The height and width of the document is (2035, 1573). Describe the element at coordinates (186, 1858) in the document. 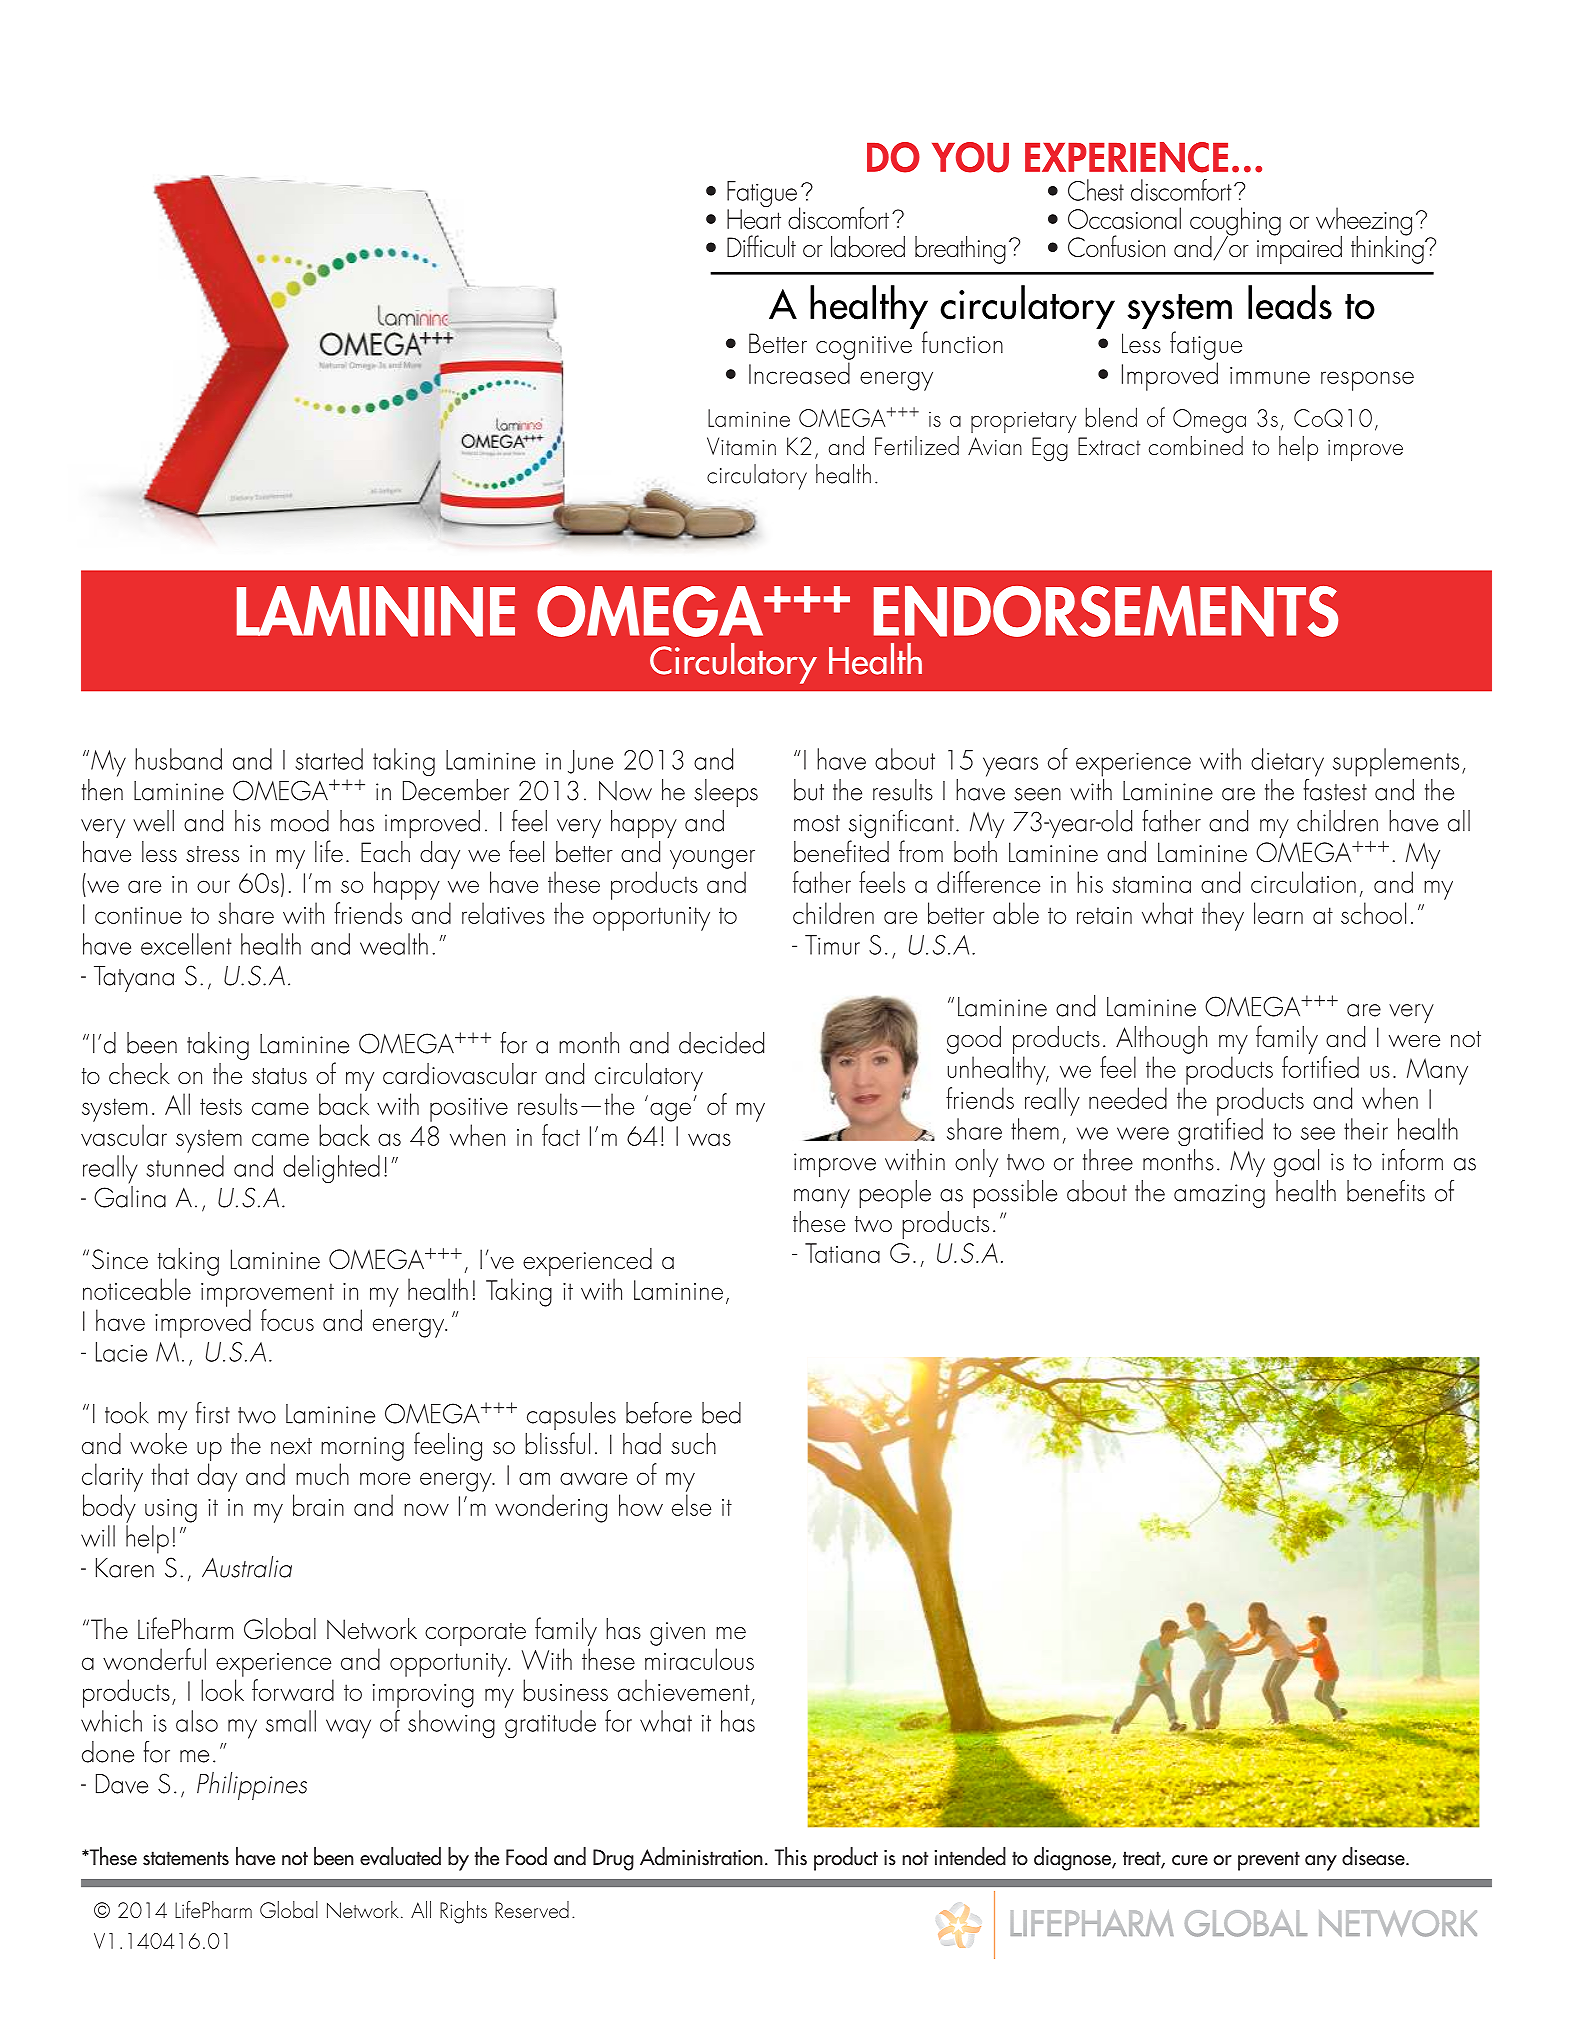

I see `statements` at that location.
